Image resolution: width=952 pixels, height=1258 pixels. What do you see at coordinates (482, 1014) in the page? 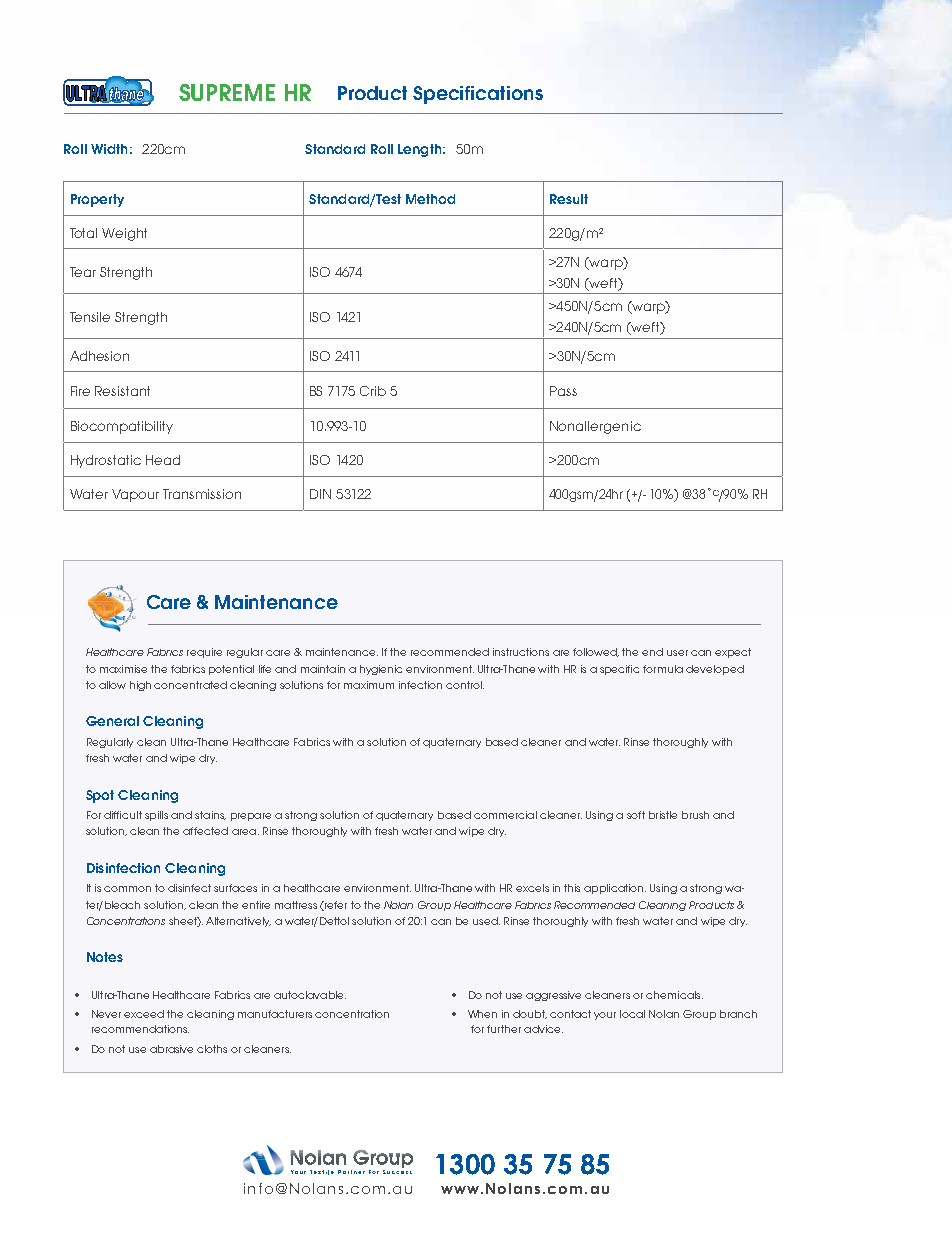
I see `When` at bounding box center [482, 1014].
